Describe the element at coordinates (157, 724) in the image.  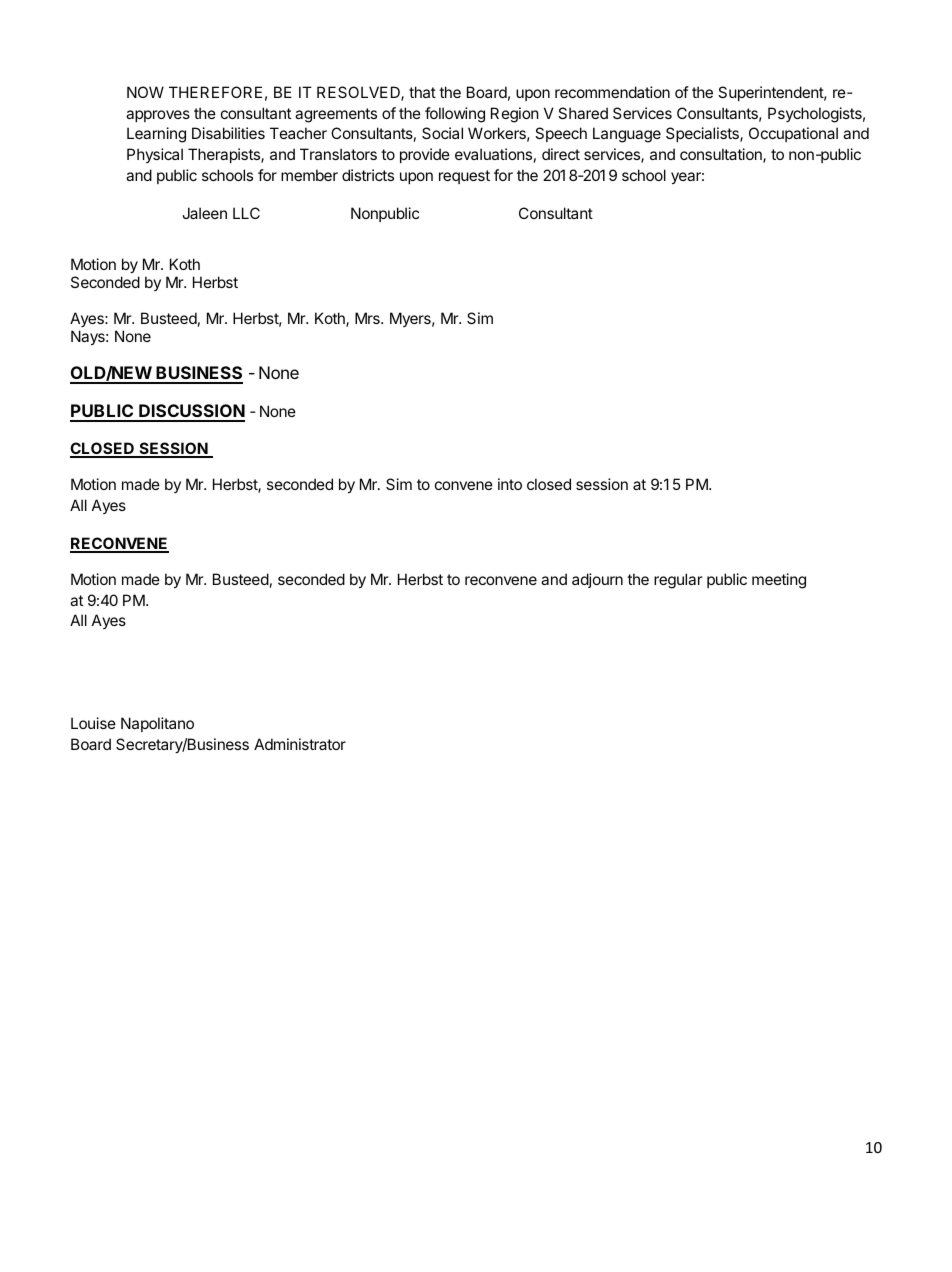
I see `Napolitano` at that location.
